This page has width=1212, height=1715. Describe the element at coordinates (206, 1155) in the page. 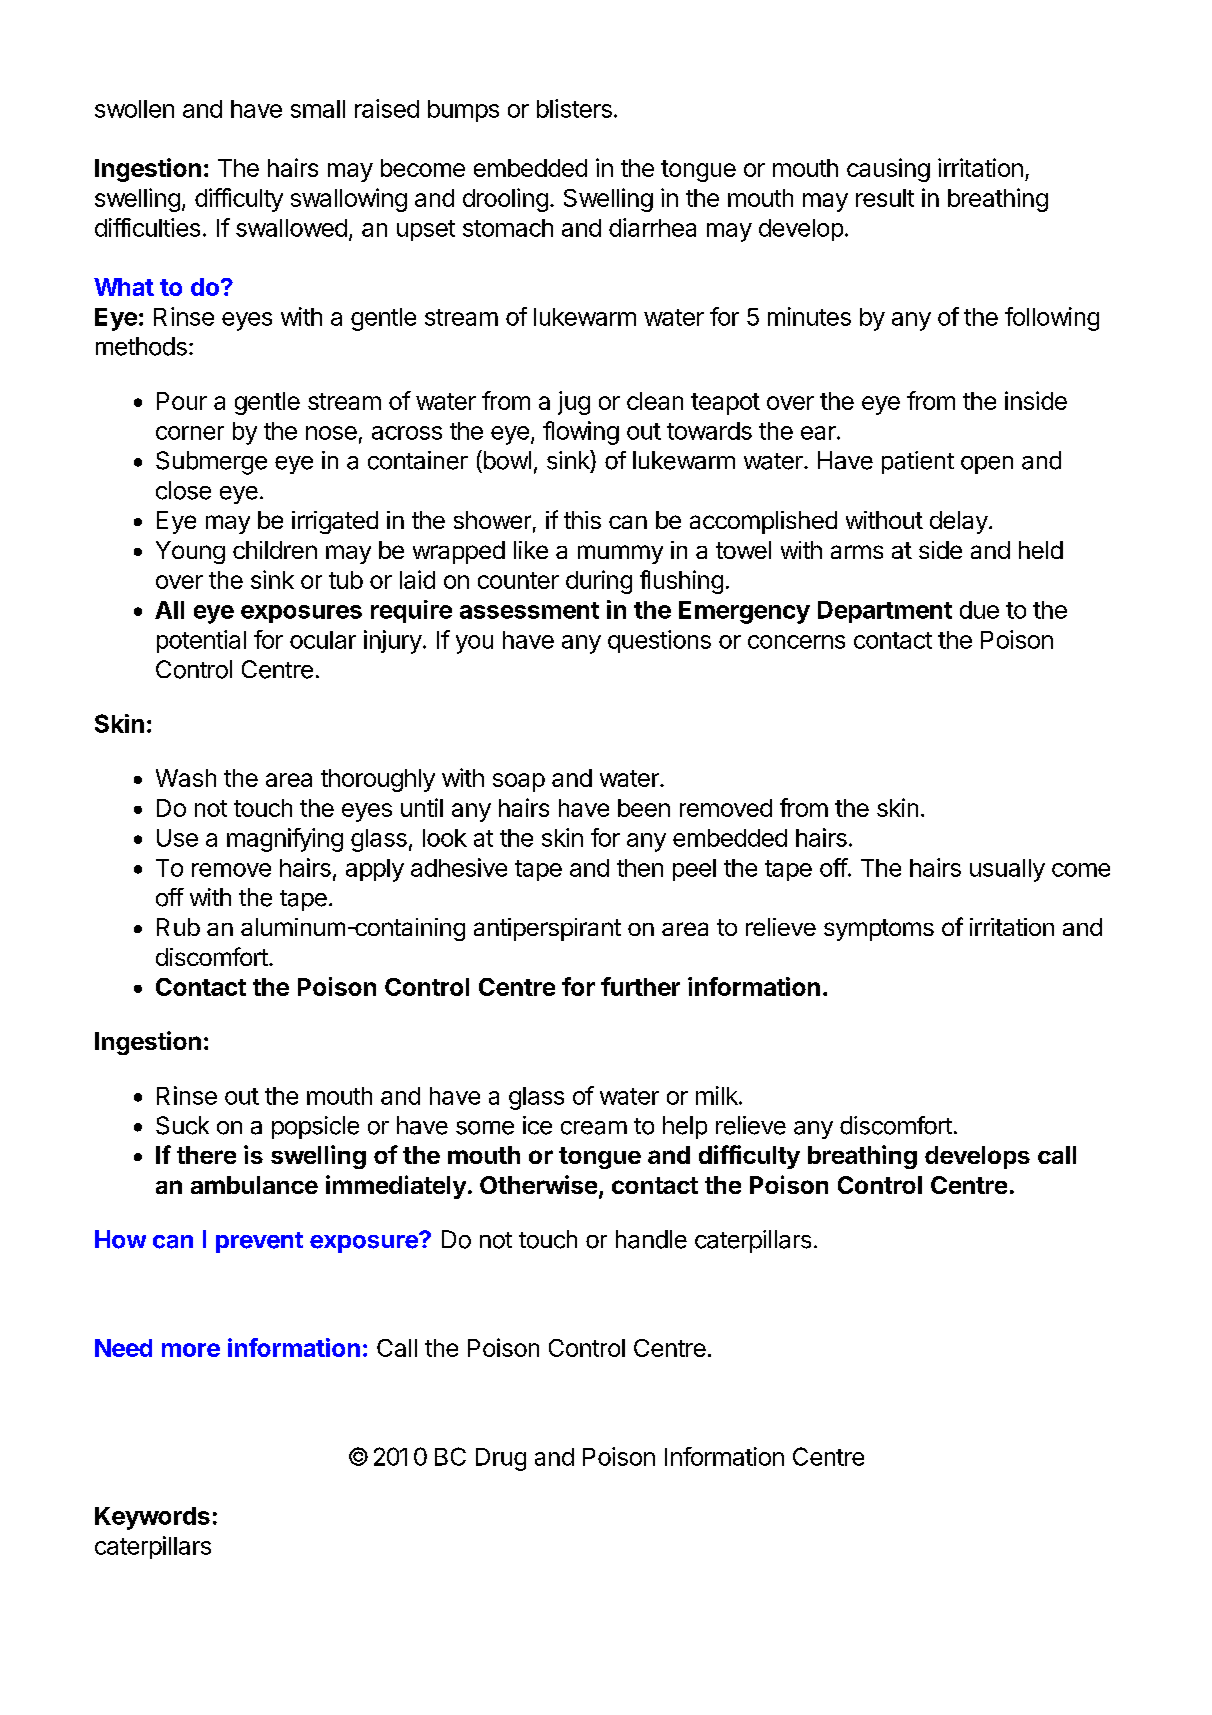

I see `there` at that location.
